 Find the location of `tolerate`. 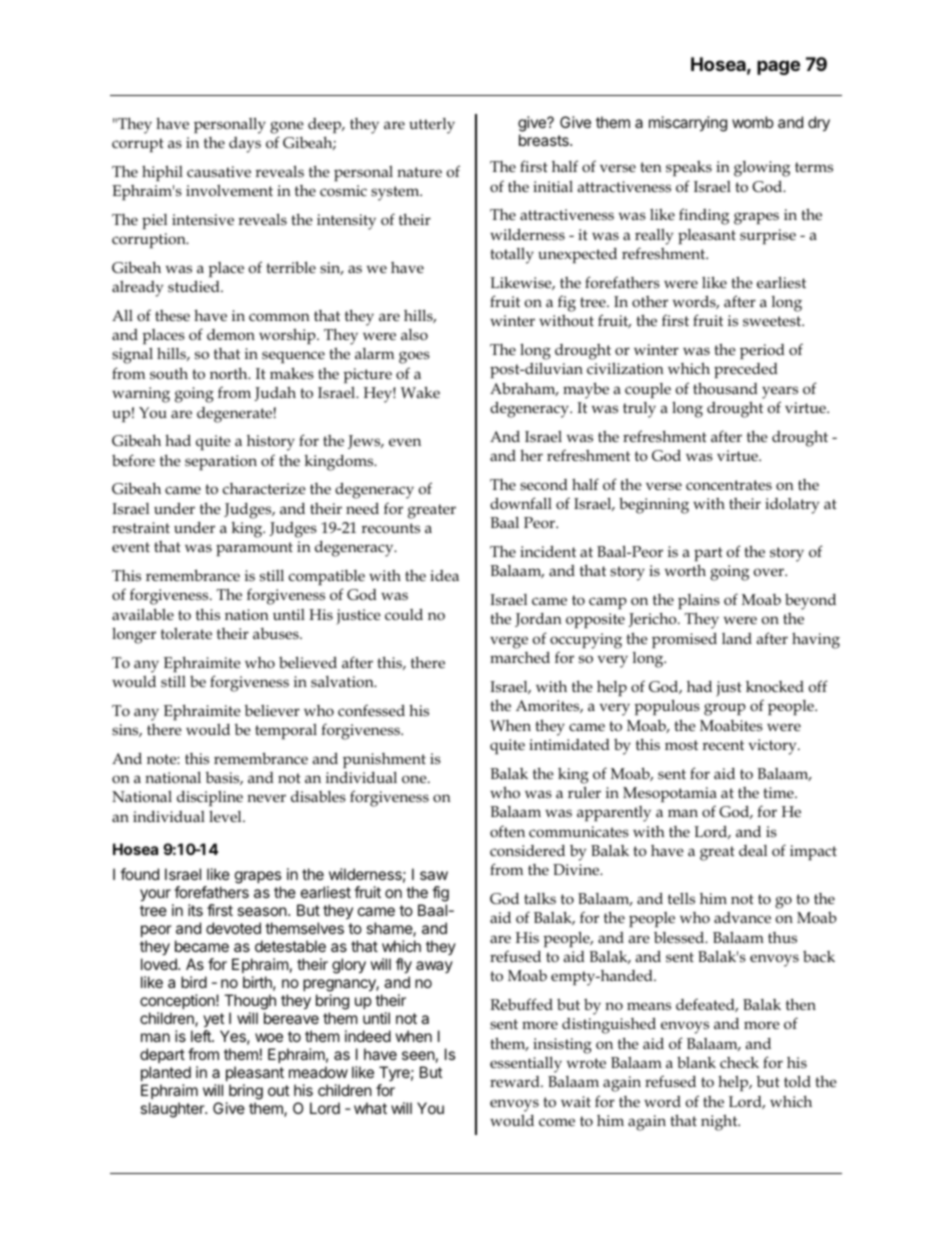

tolerate is located at coordinates (186, 634).
